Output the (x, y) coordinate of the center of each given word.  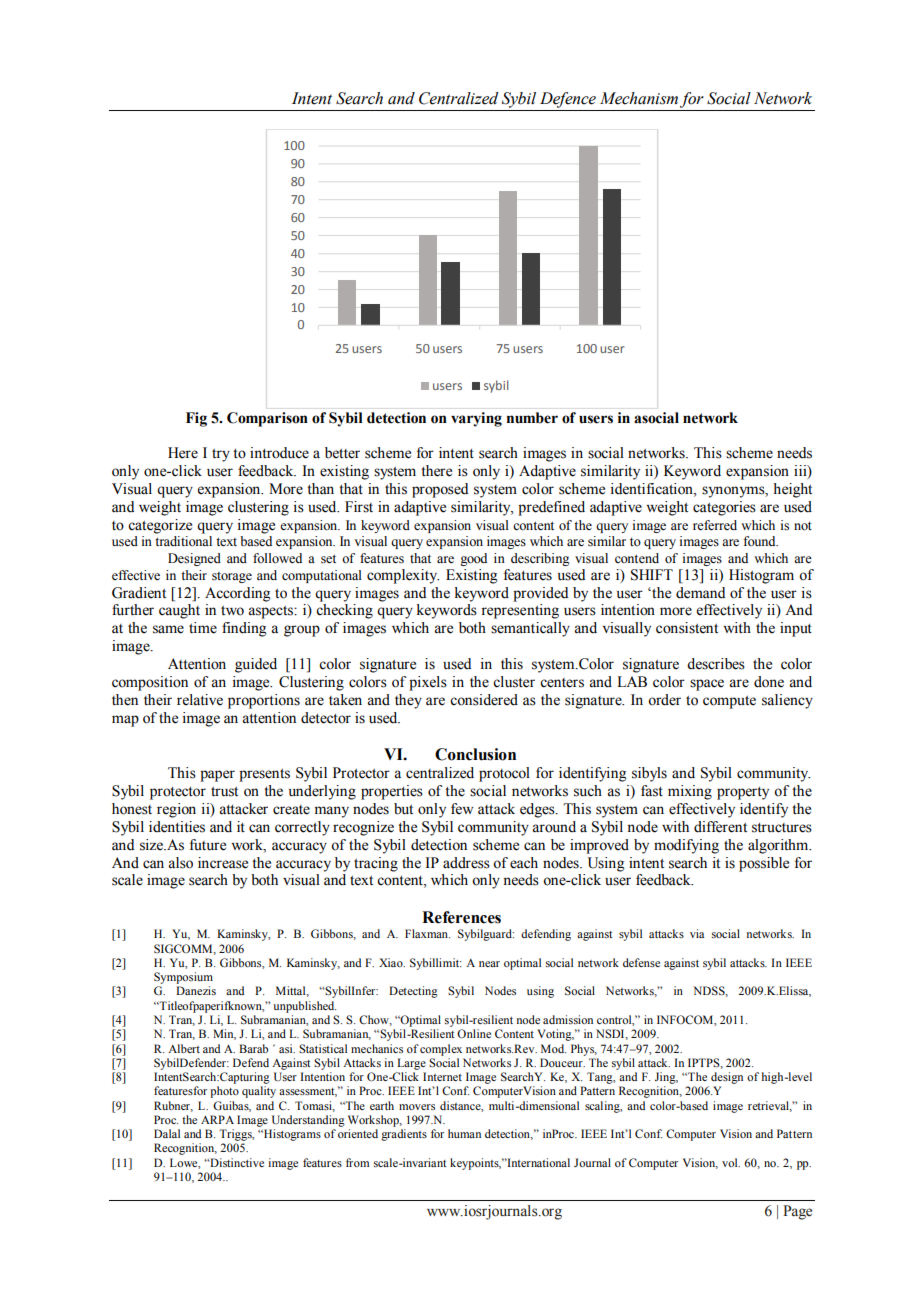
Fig (196, 419)
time (203, 628)
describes (716, 664)
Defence (568, 100)
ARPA (217, 1119)
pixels (428, 683)
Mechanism (639, 98)
